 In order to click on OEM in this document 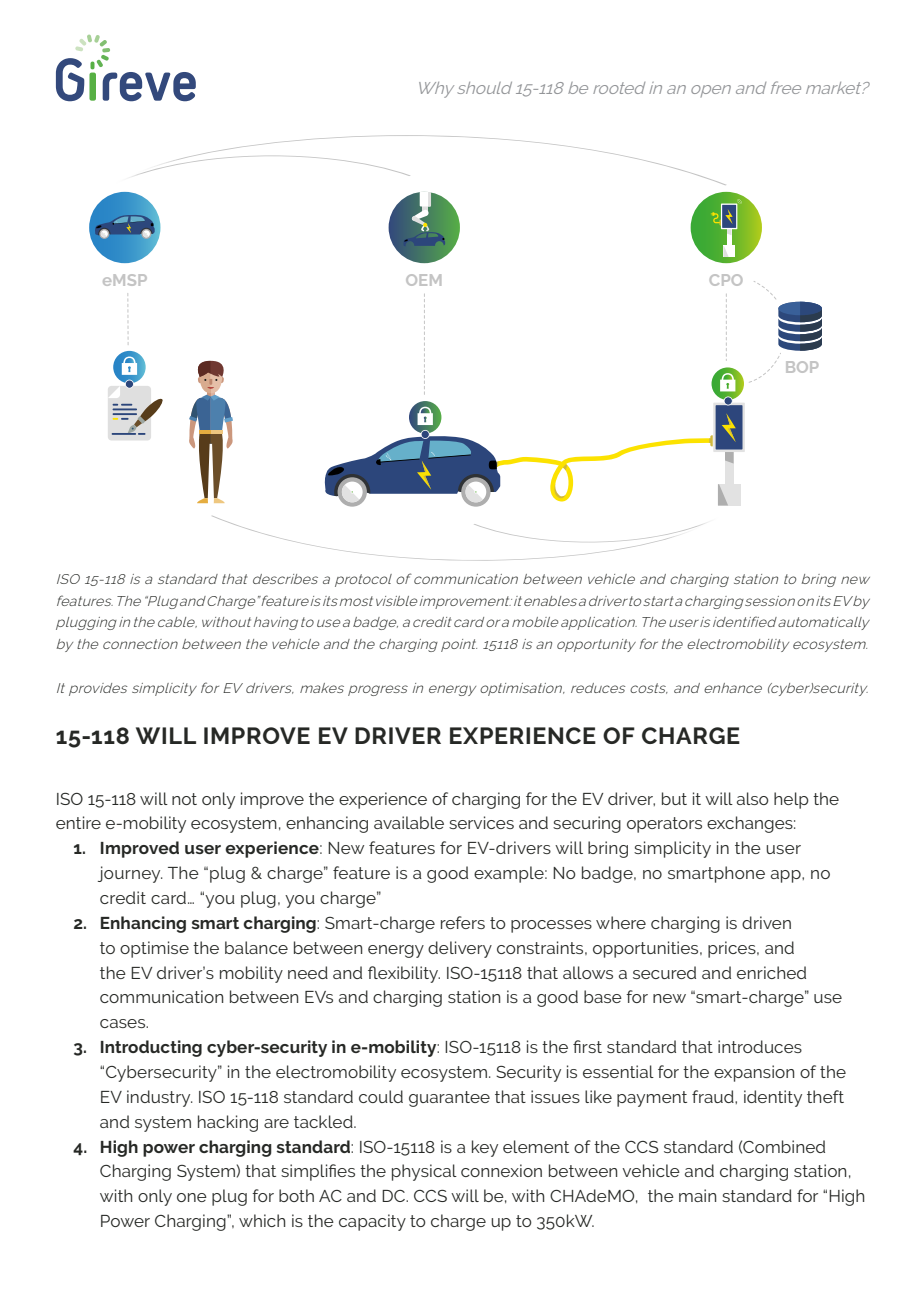, I will do `click(423, 280)`.
